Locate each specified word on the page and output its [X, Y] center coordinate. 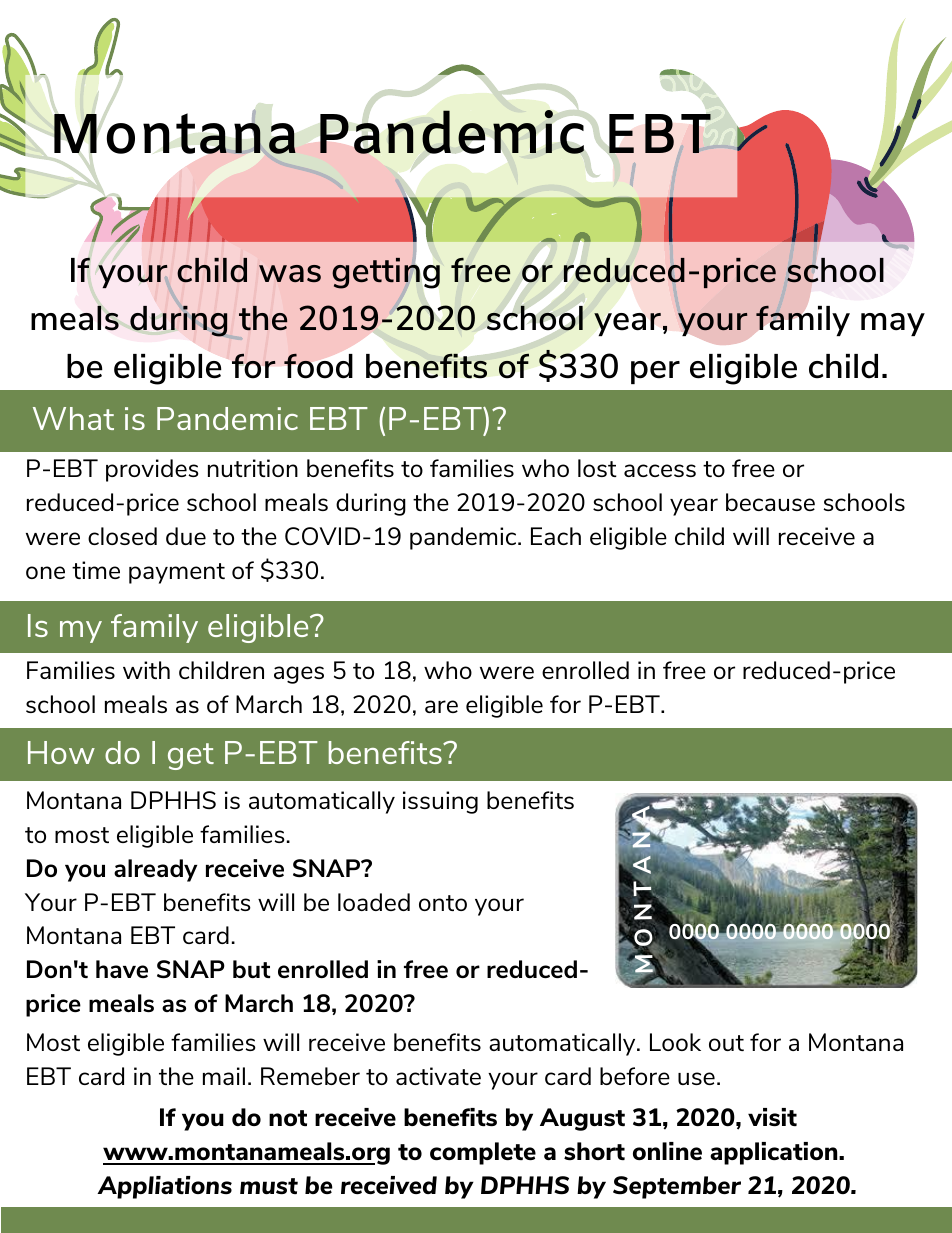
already [155, 870]
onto [443, 903]
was [290, 273]
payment [177, 573]
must [269, 1186]
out [726, 1043]
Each [556, 536]
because [770, 502]
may [893, 324]
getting [386, 273]
